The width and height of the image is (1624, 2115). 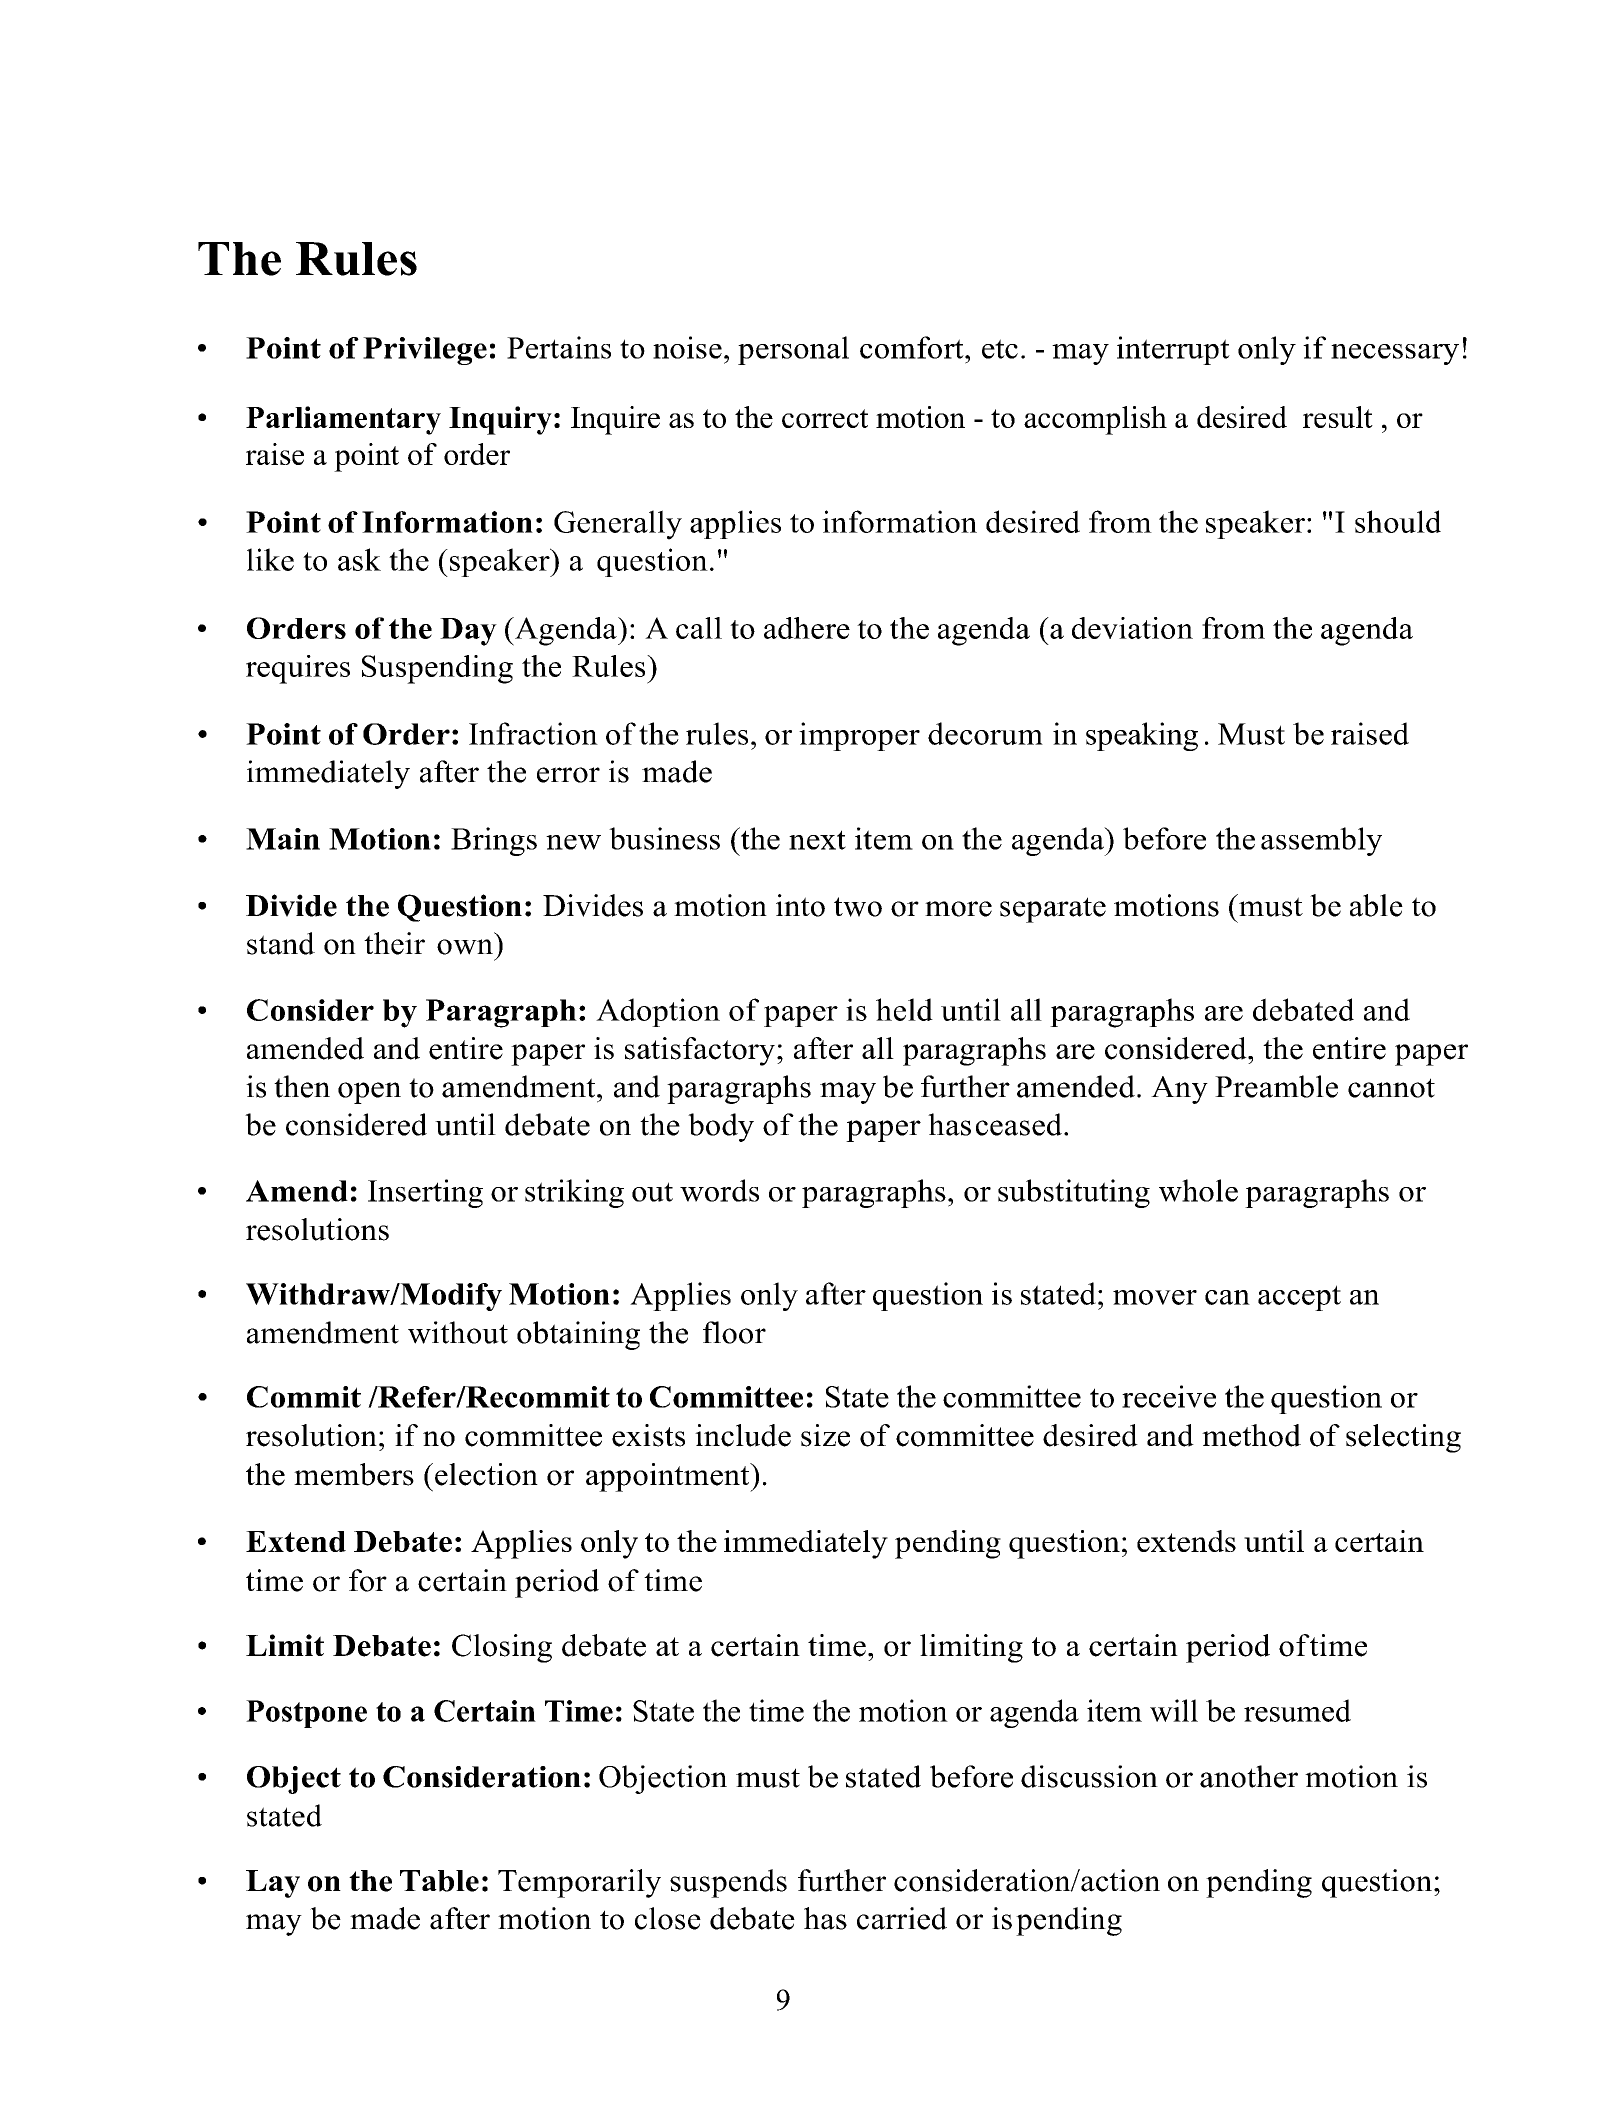 I want to click on size, so click(x=825, y=1435).
